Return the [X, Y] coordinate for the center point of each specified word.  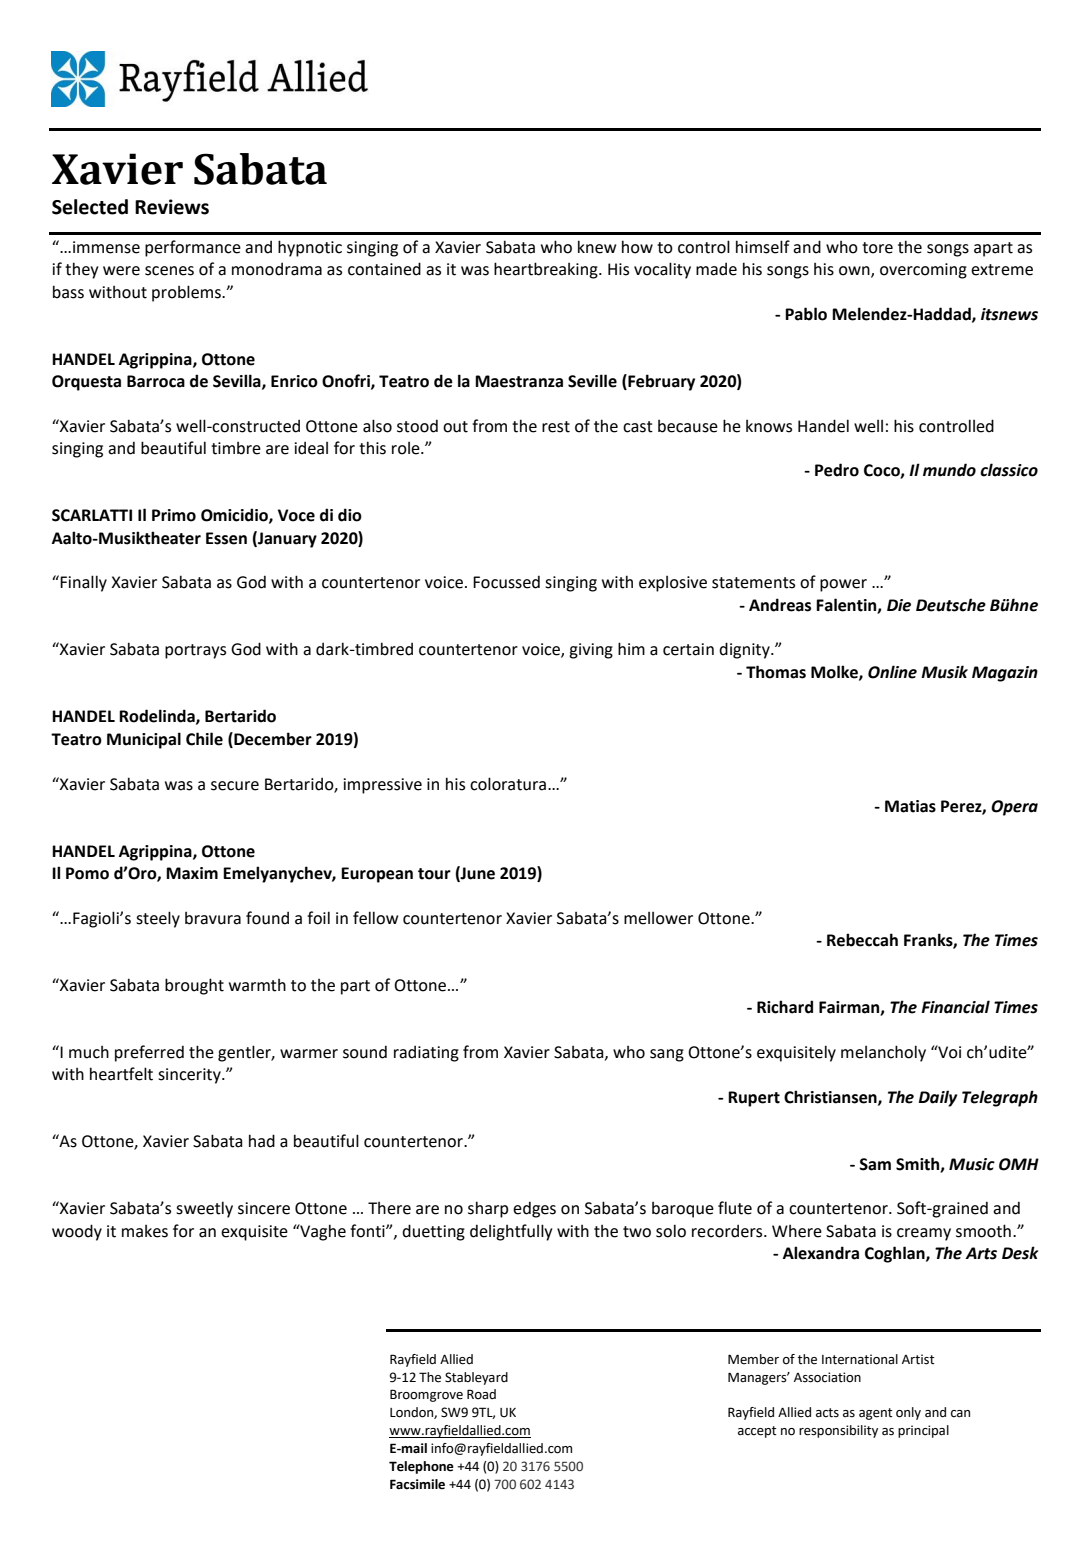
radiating [426, 1053]
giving [591, 651]
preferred [149, 1053]
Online [892, 672]
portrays [195, 651]
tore [877, 248]
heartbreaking [547, 270]
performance [193, 248]
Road [481, 1394]
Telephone [421, 1467]
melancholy [883, 1053]
